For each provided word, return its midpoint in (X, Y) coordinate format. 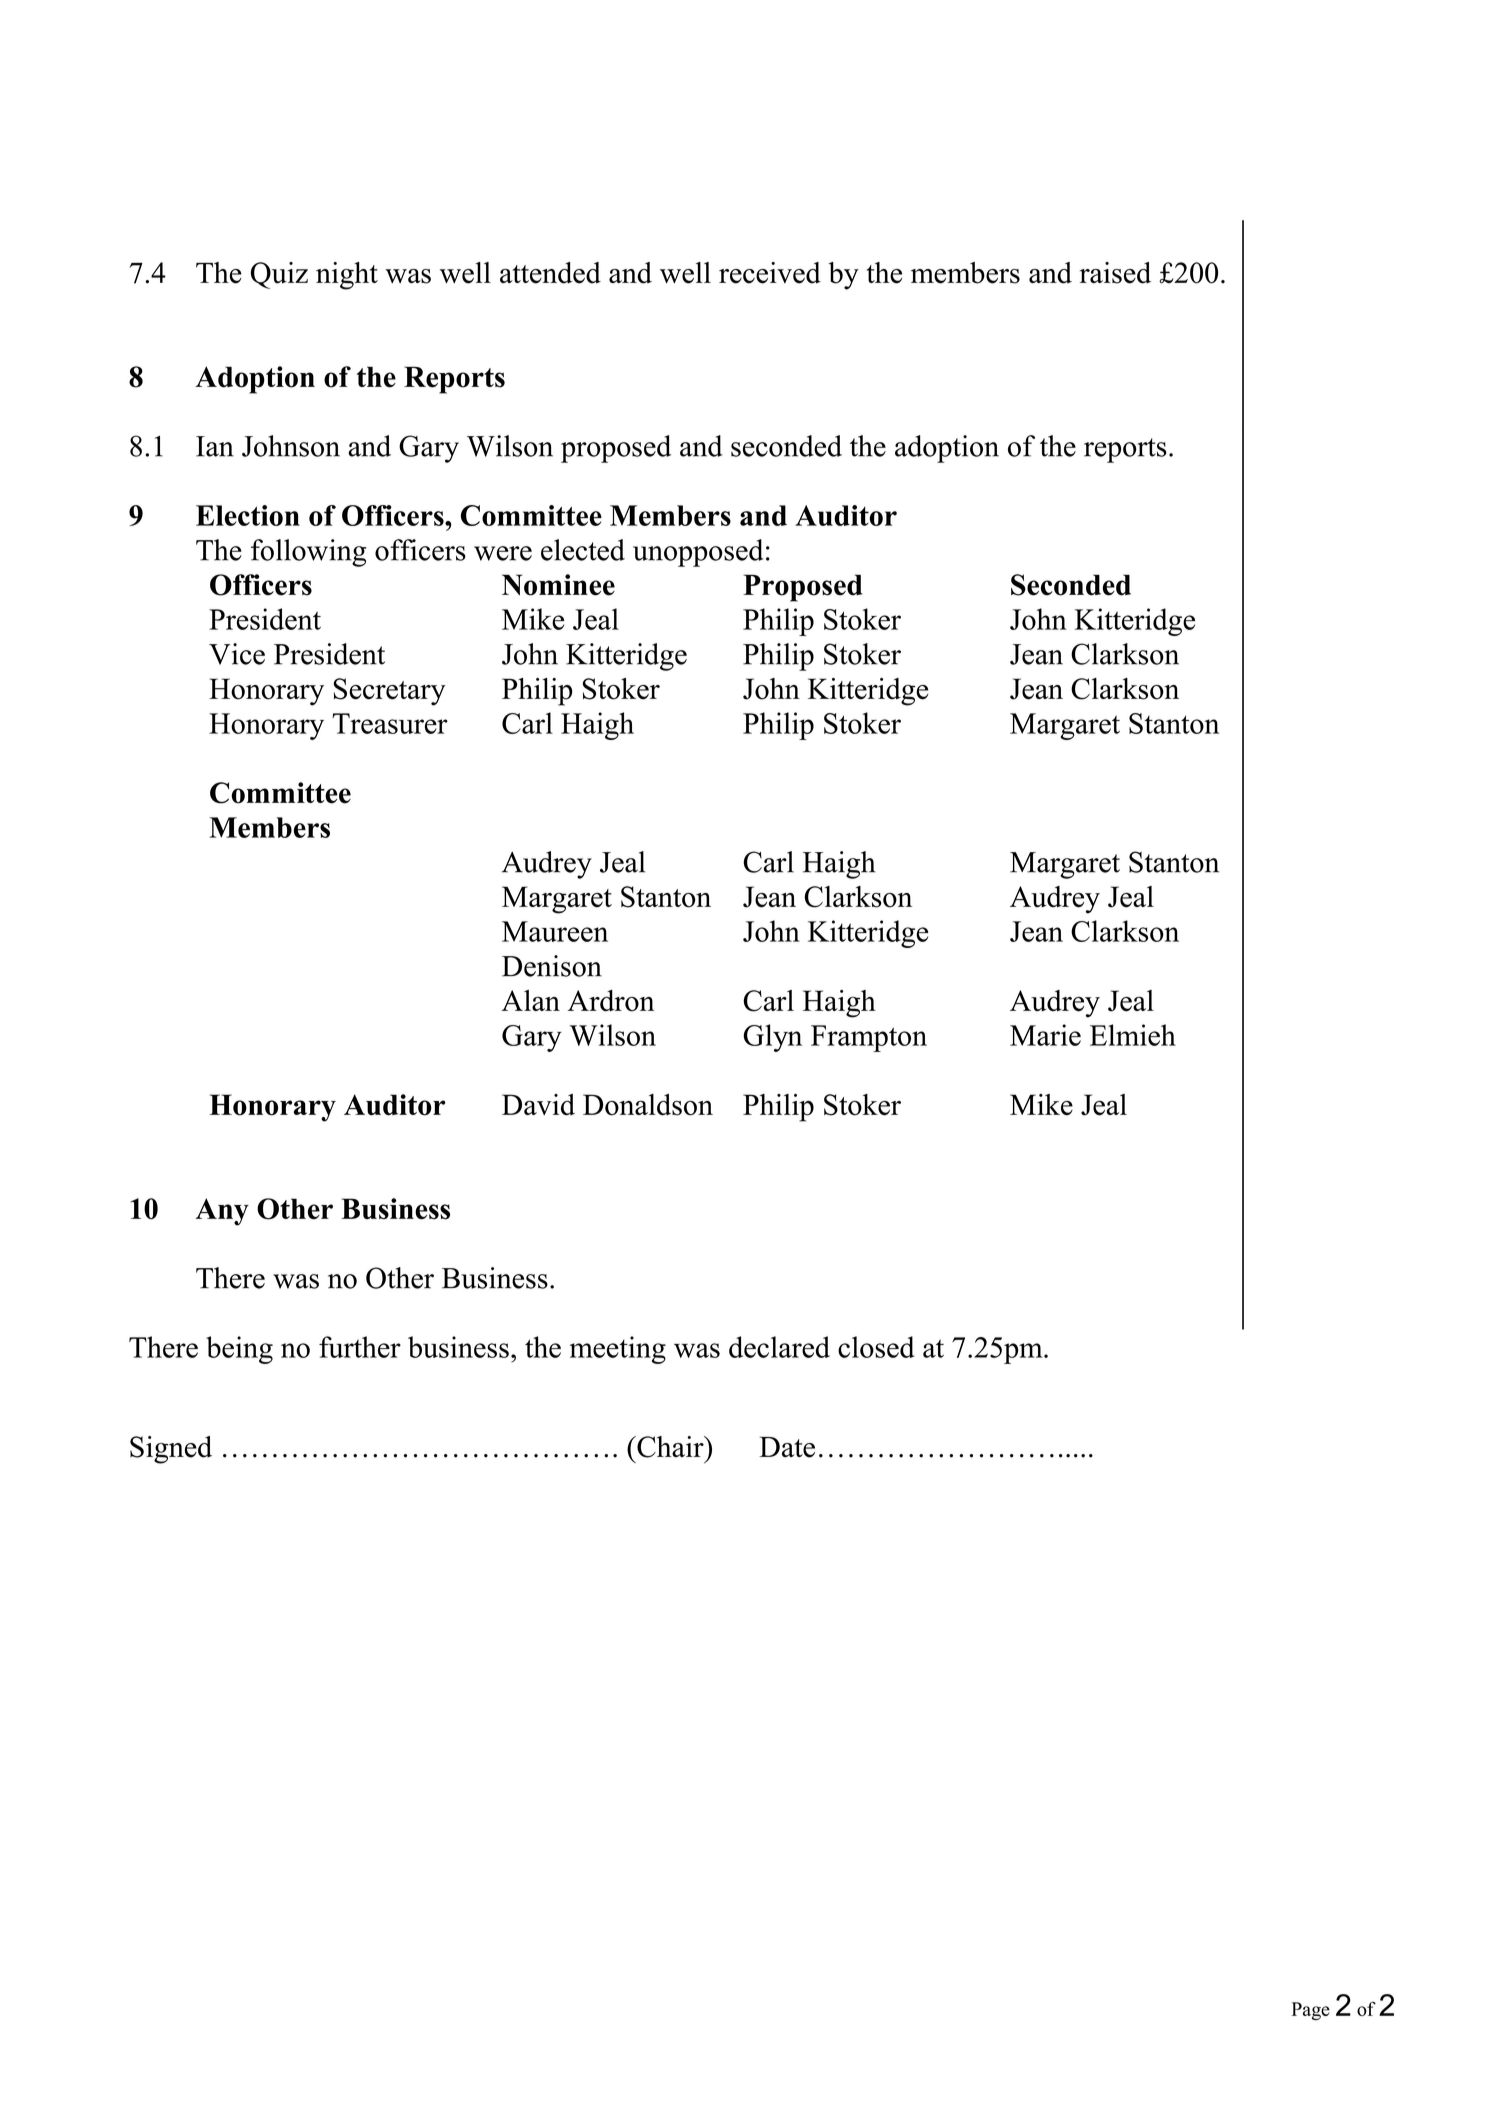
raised (1115, 273)
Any (222, 1212)
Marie (1045, 1035)
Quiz (279, 275)
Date (787, 1447)
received (770, 273)
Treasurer (390, 723)
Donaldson (648, 1105)
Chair (670, 1447)
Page (1311, 2011)
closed (876, 1347)
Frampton (869, 1038)
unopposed (698, 553)
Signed (171, 1450)
